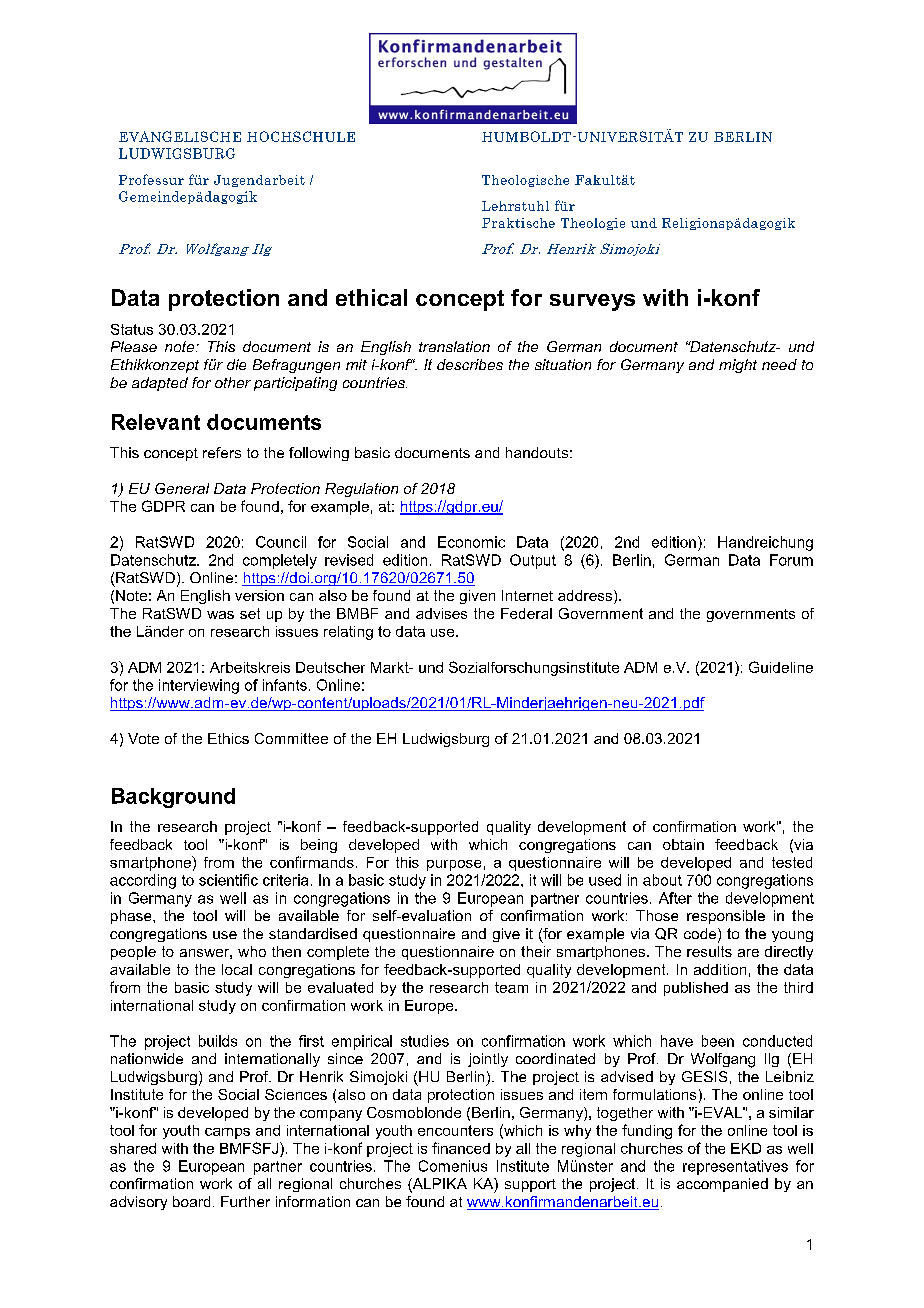 The height and width of the screenshot is (1308, 924). I want to click on board, so click(191, 1201).
